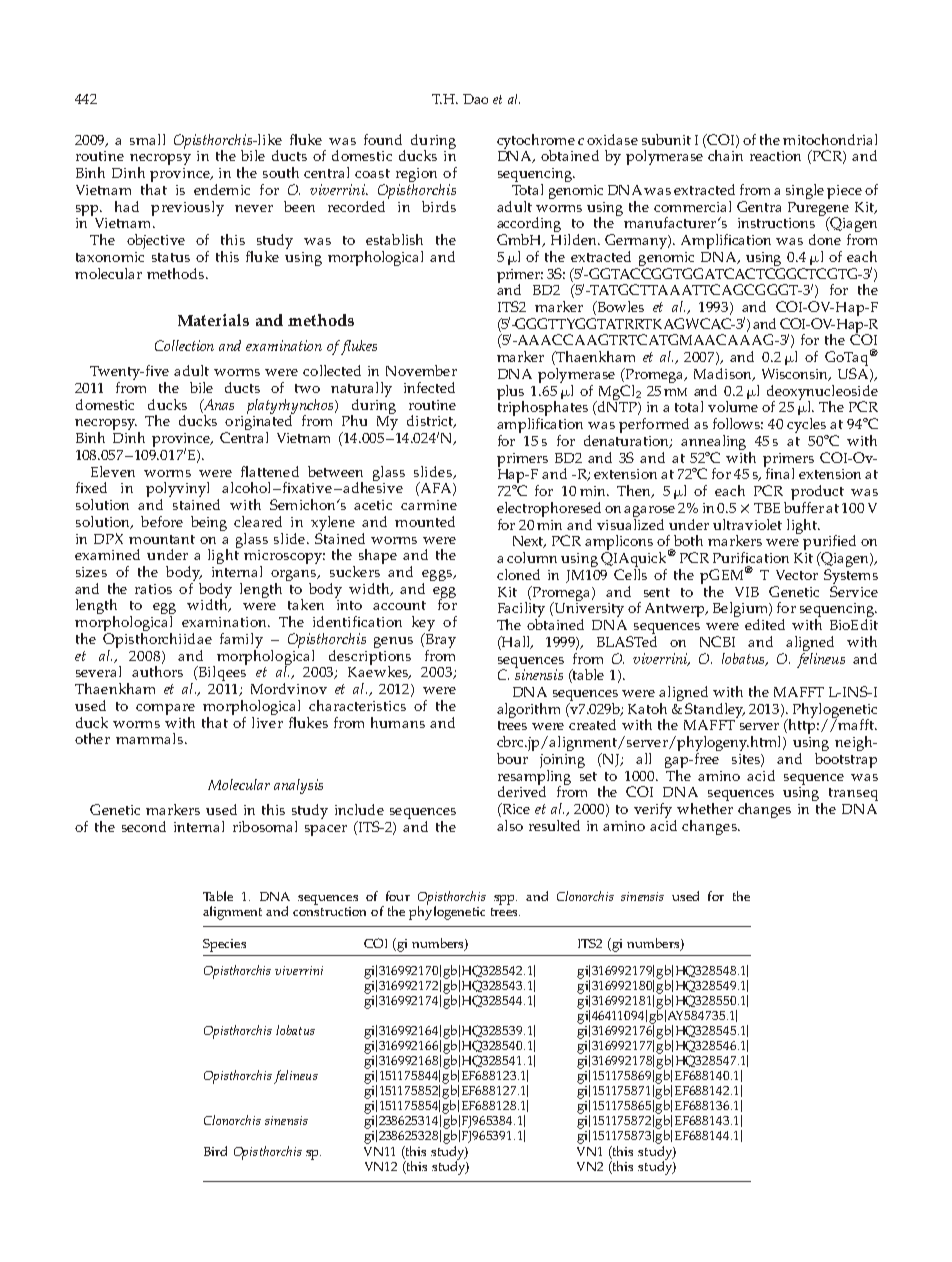 This page has width=952, height=1262. Describe the element at coordinates (149, 738) in the page. I see `mammals` at that location.
